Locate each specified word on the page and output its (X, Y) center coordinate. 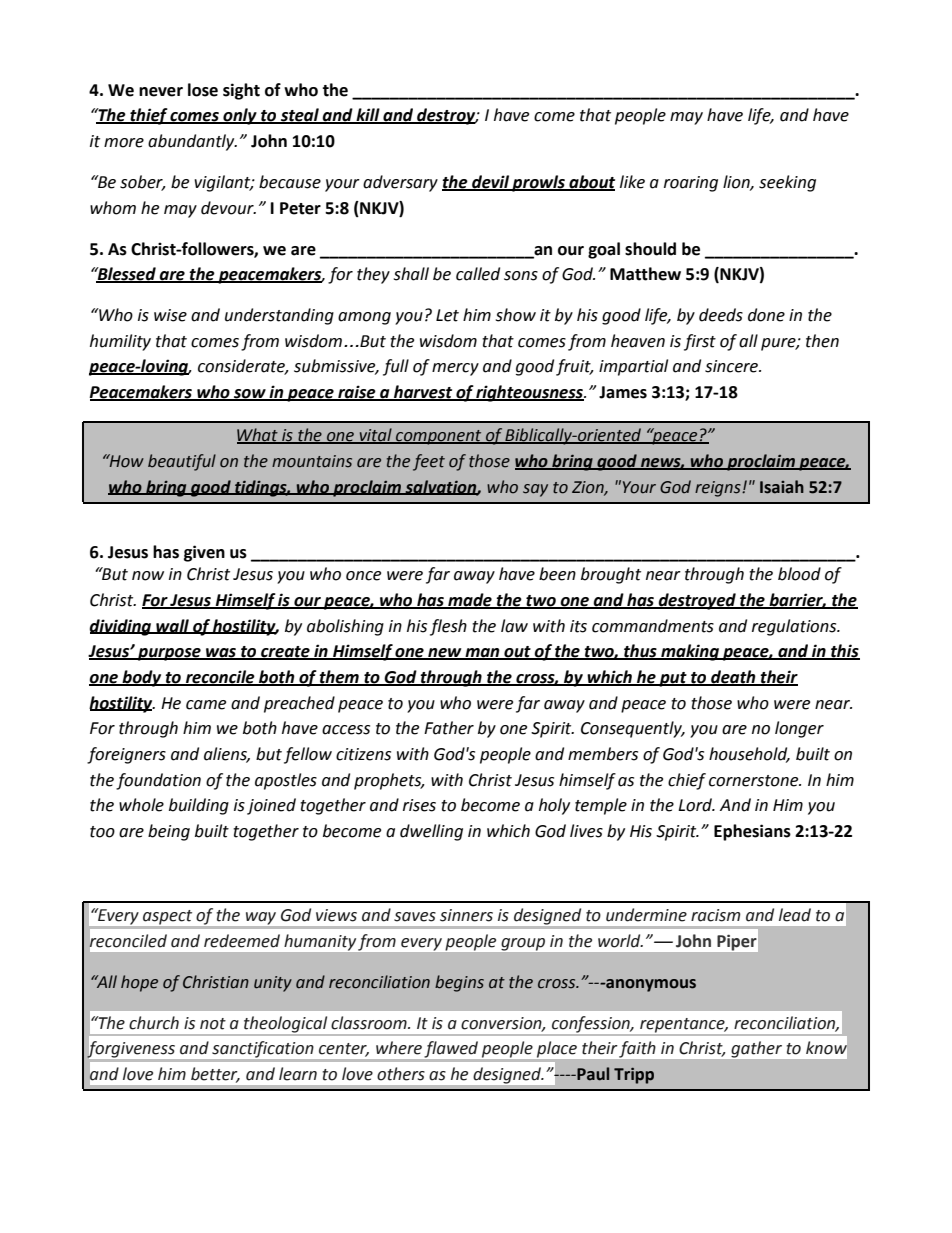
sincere (733, 366)
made (470, 601)
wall (172, 626)
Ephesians (752, 832)
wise (170, 315)
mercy (455, 369)
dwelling (431, 832)
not (213, 1024)
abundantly (192, 142)
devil (490, 183)
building (199, 806)
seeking (787, 183)
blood (799, 574)
